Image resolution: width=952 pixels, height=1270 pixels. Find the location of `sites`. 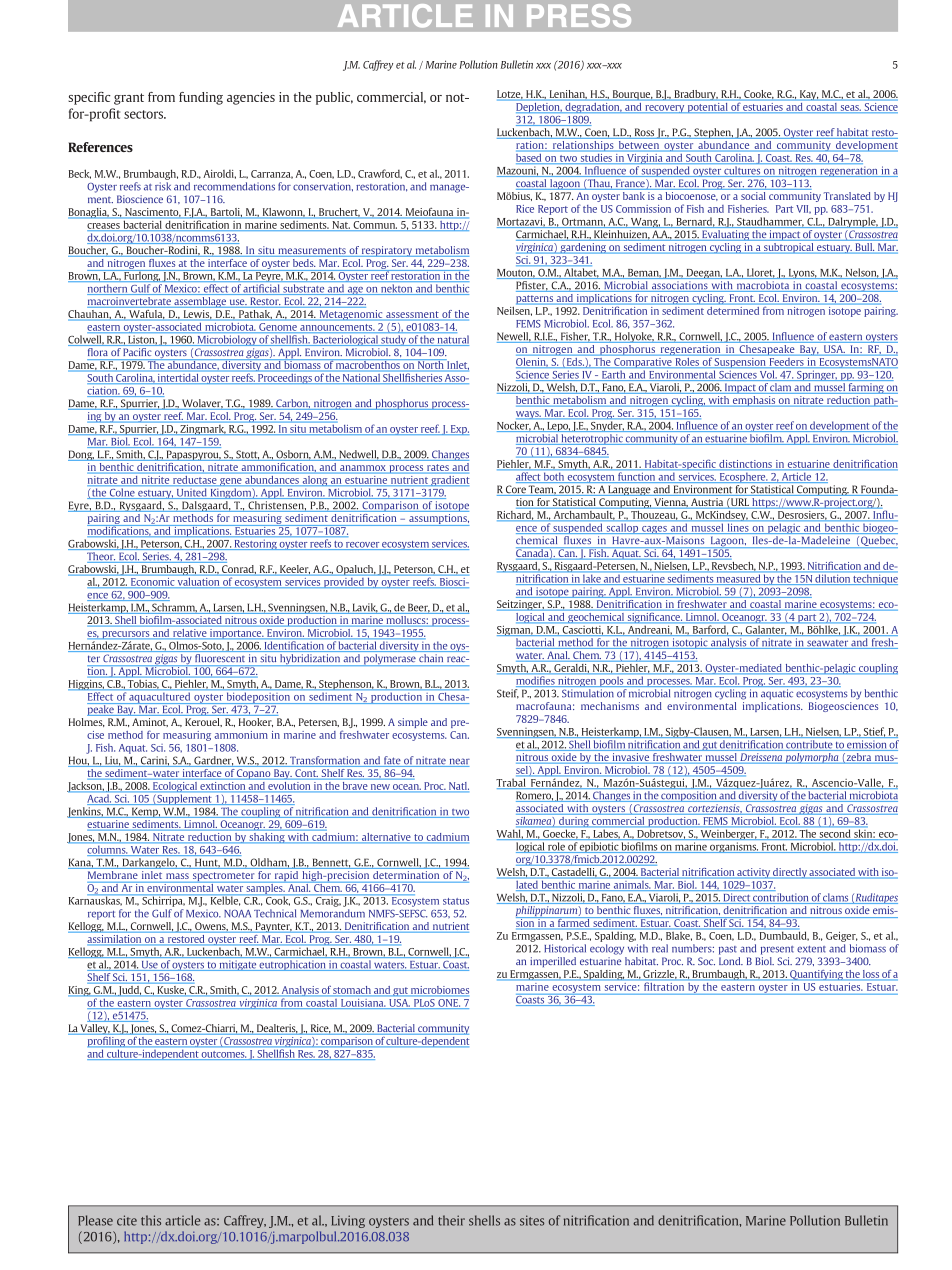

sites is located at coordinates (532, 1220).
